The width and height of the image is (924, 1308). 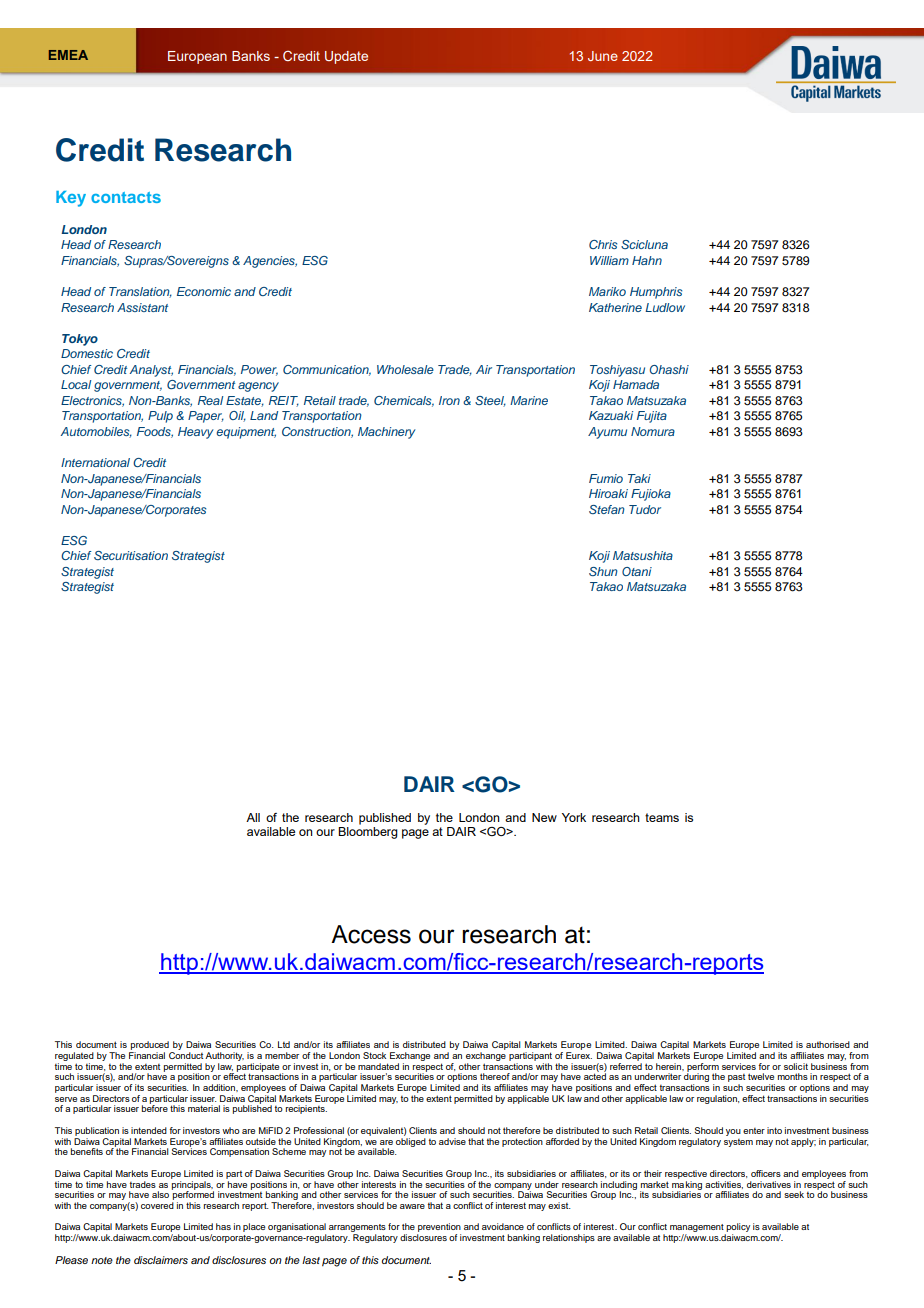 I want to click on covered, so click(x=157, y=1205).
